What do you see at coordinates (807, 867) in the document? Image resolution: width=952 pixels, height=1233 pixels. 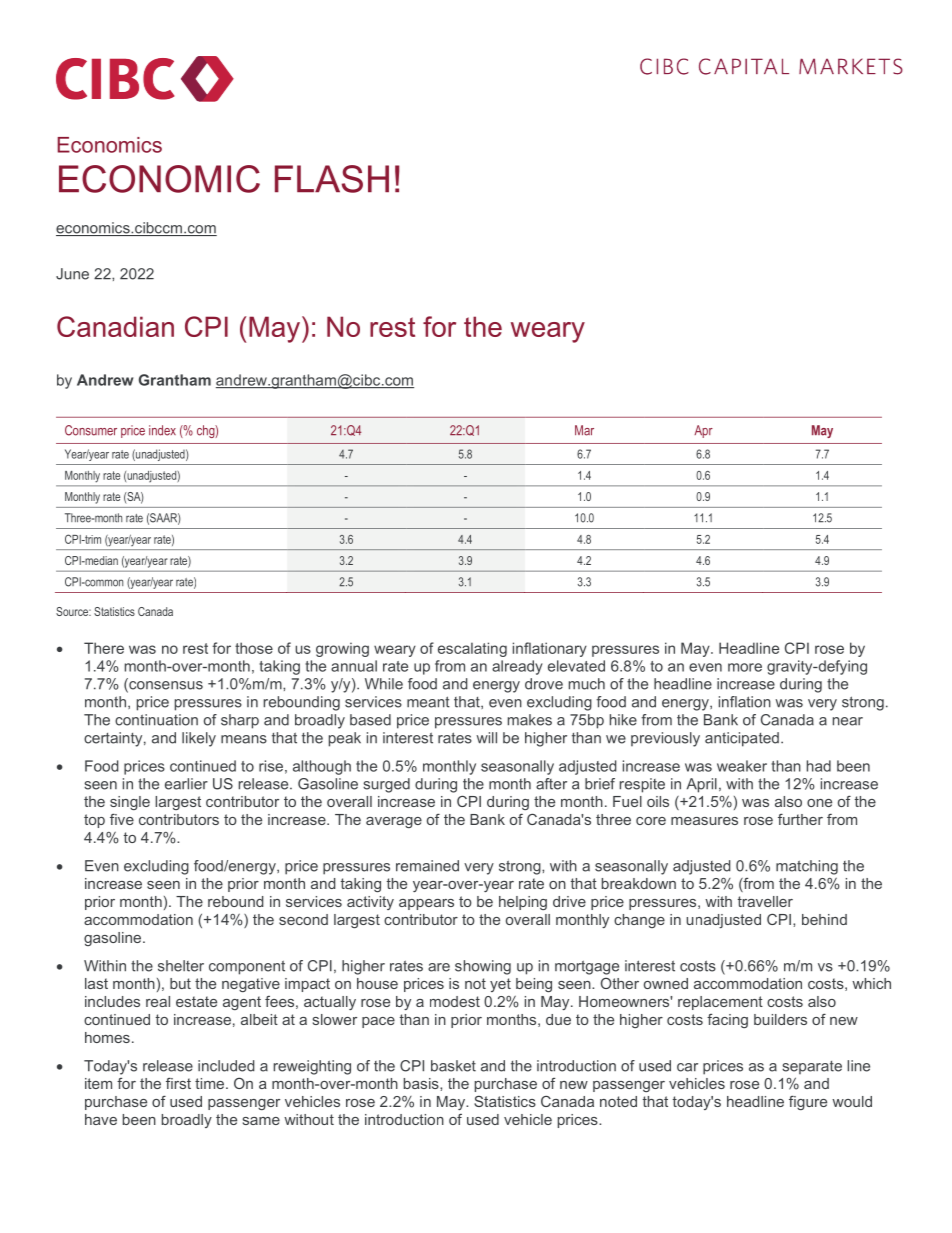 I see `matching` at bounding box center [807, 867].
